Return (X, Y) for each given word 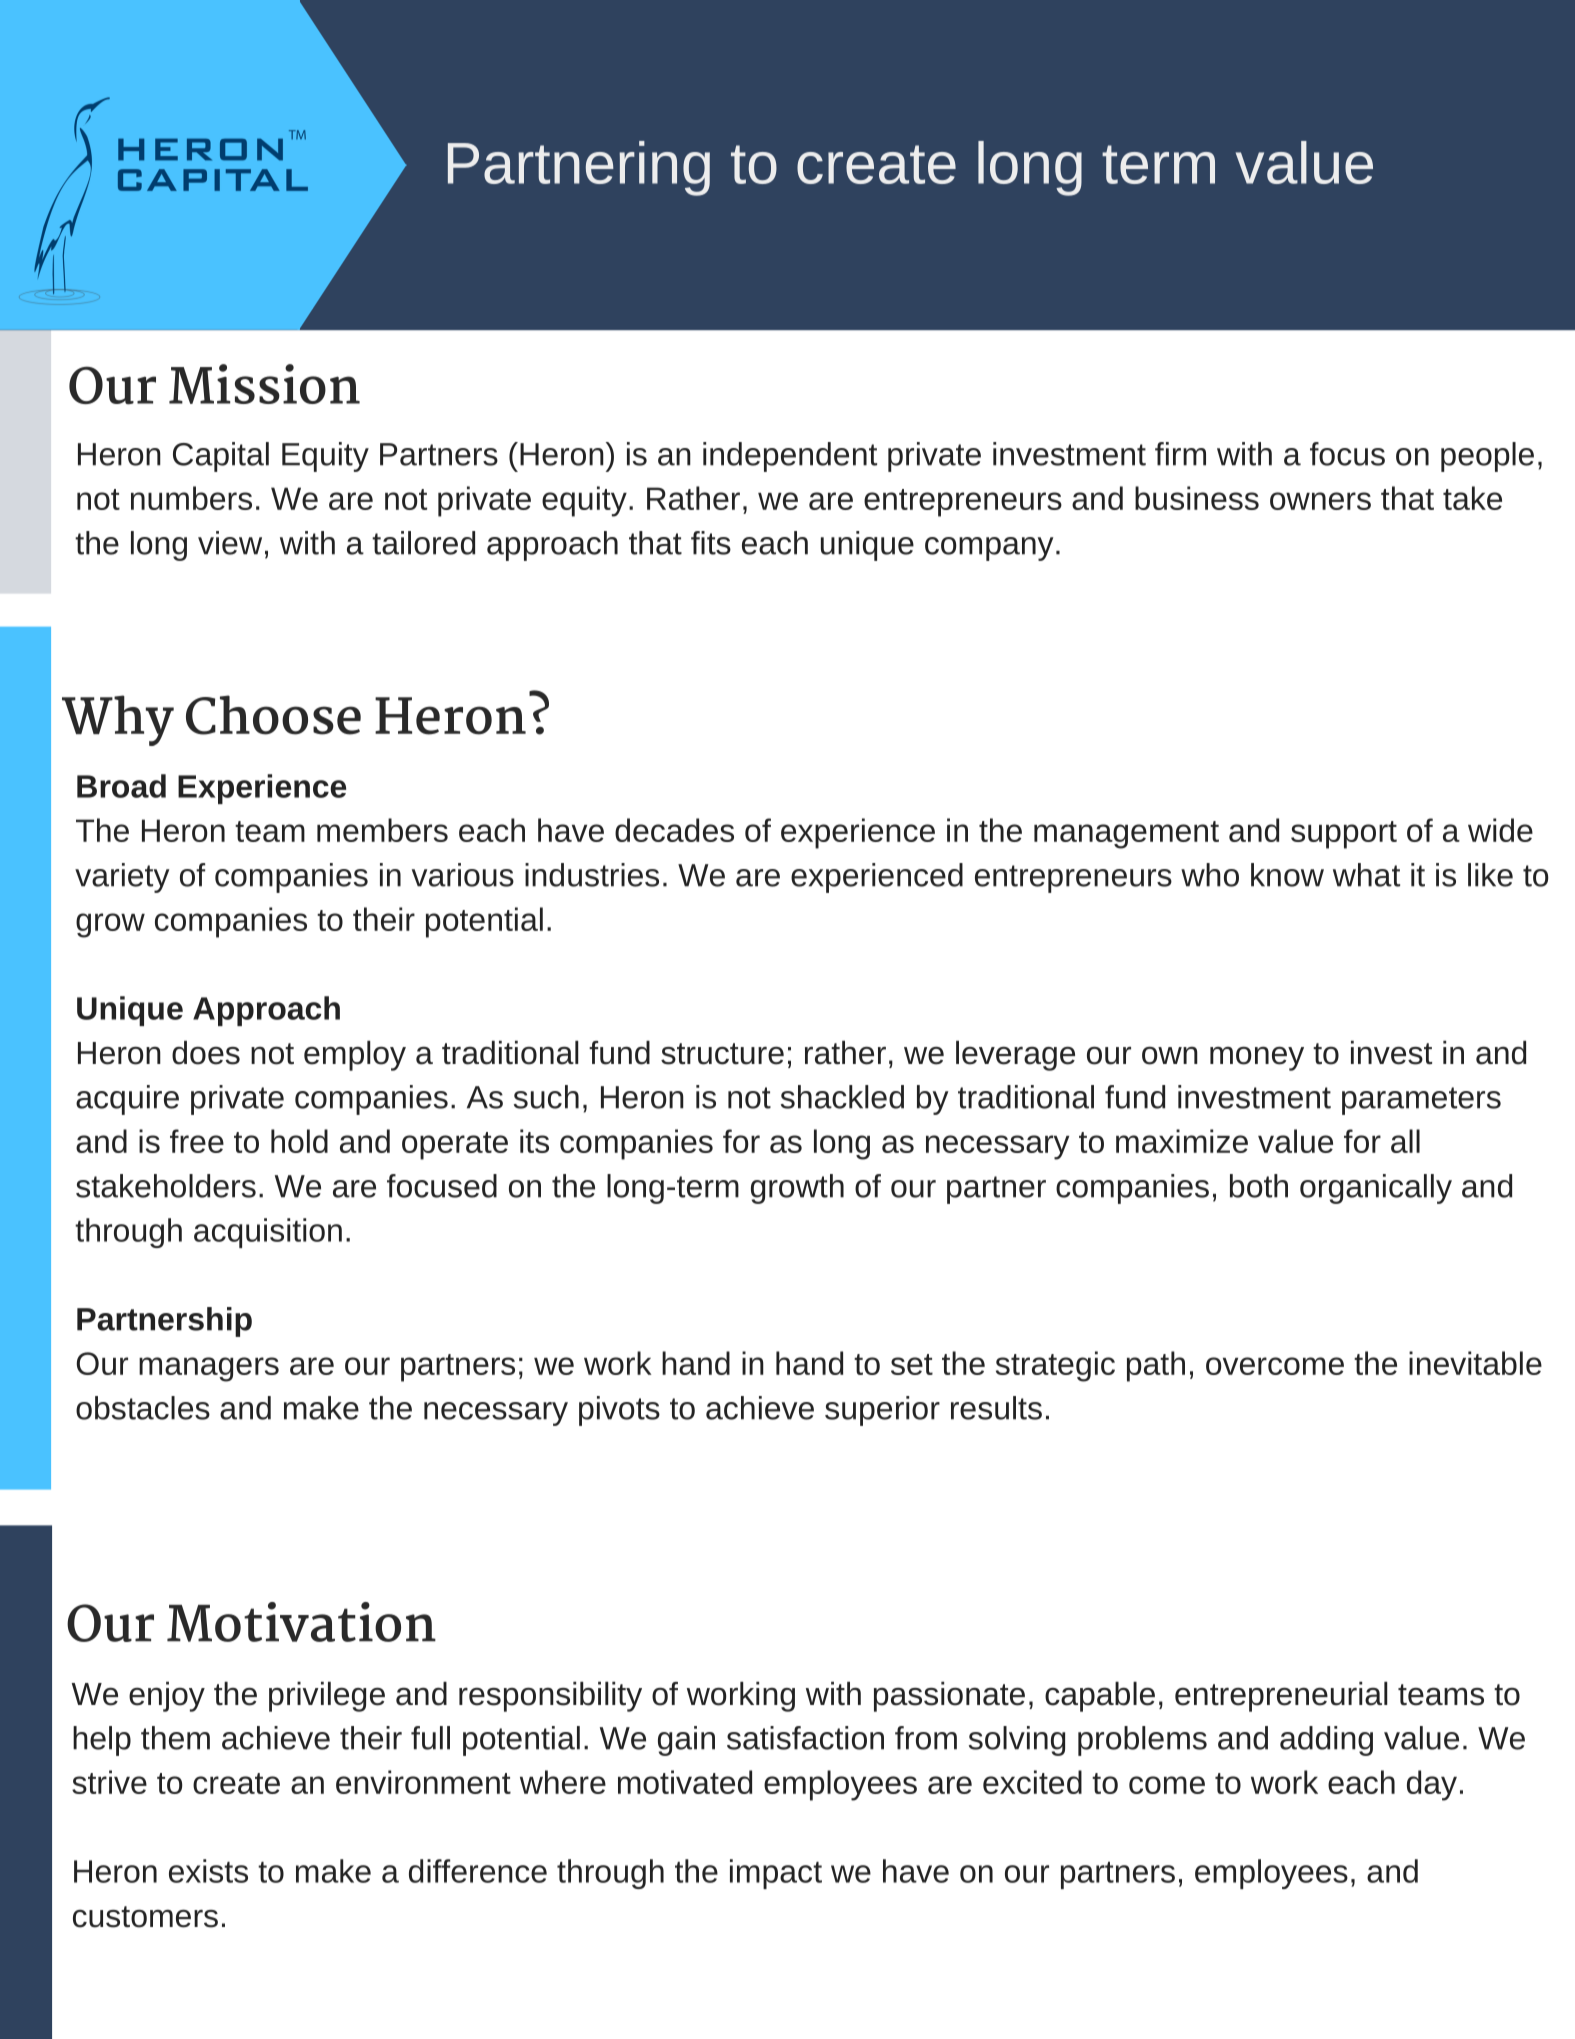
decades (674, 830)
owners (1320, 501)
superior (882, 1411)
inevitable (1475, 1363)
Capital (221, 457)
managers (209, 1369)
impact (776, 1874)
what (1366, 875)
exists (208, 1871)
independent (790, 457)
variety (122, 878)
